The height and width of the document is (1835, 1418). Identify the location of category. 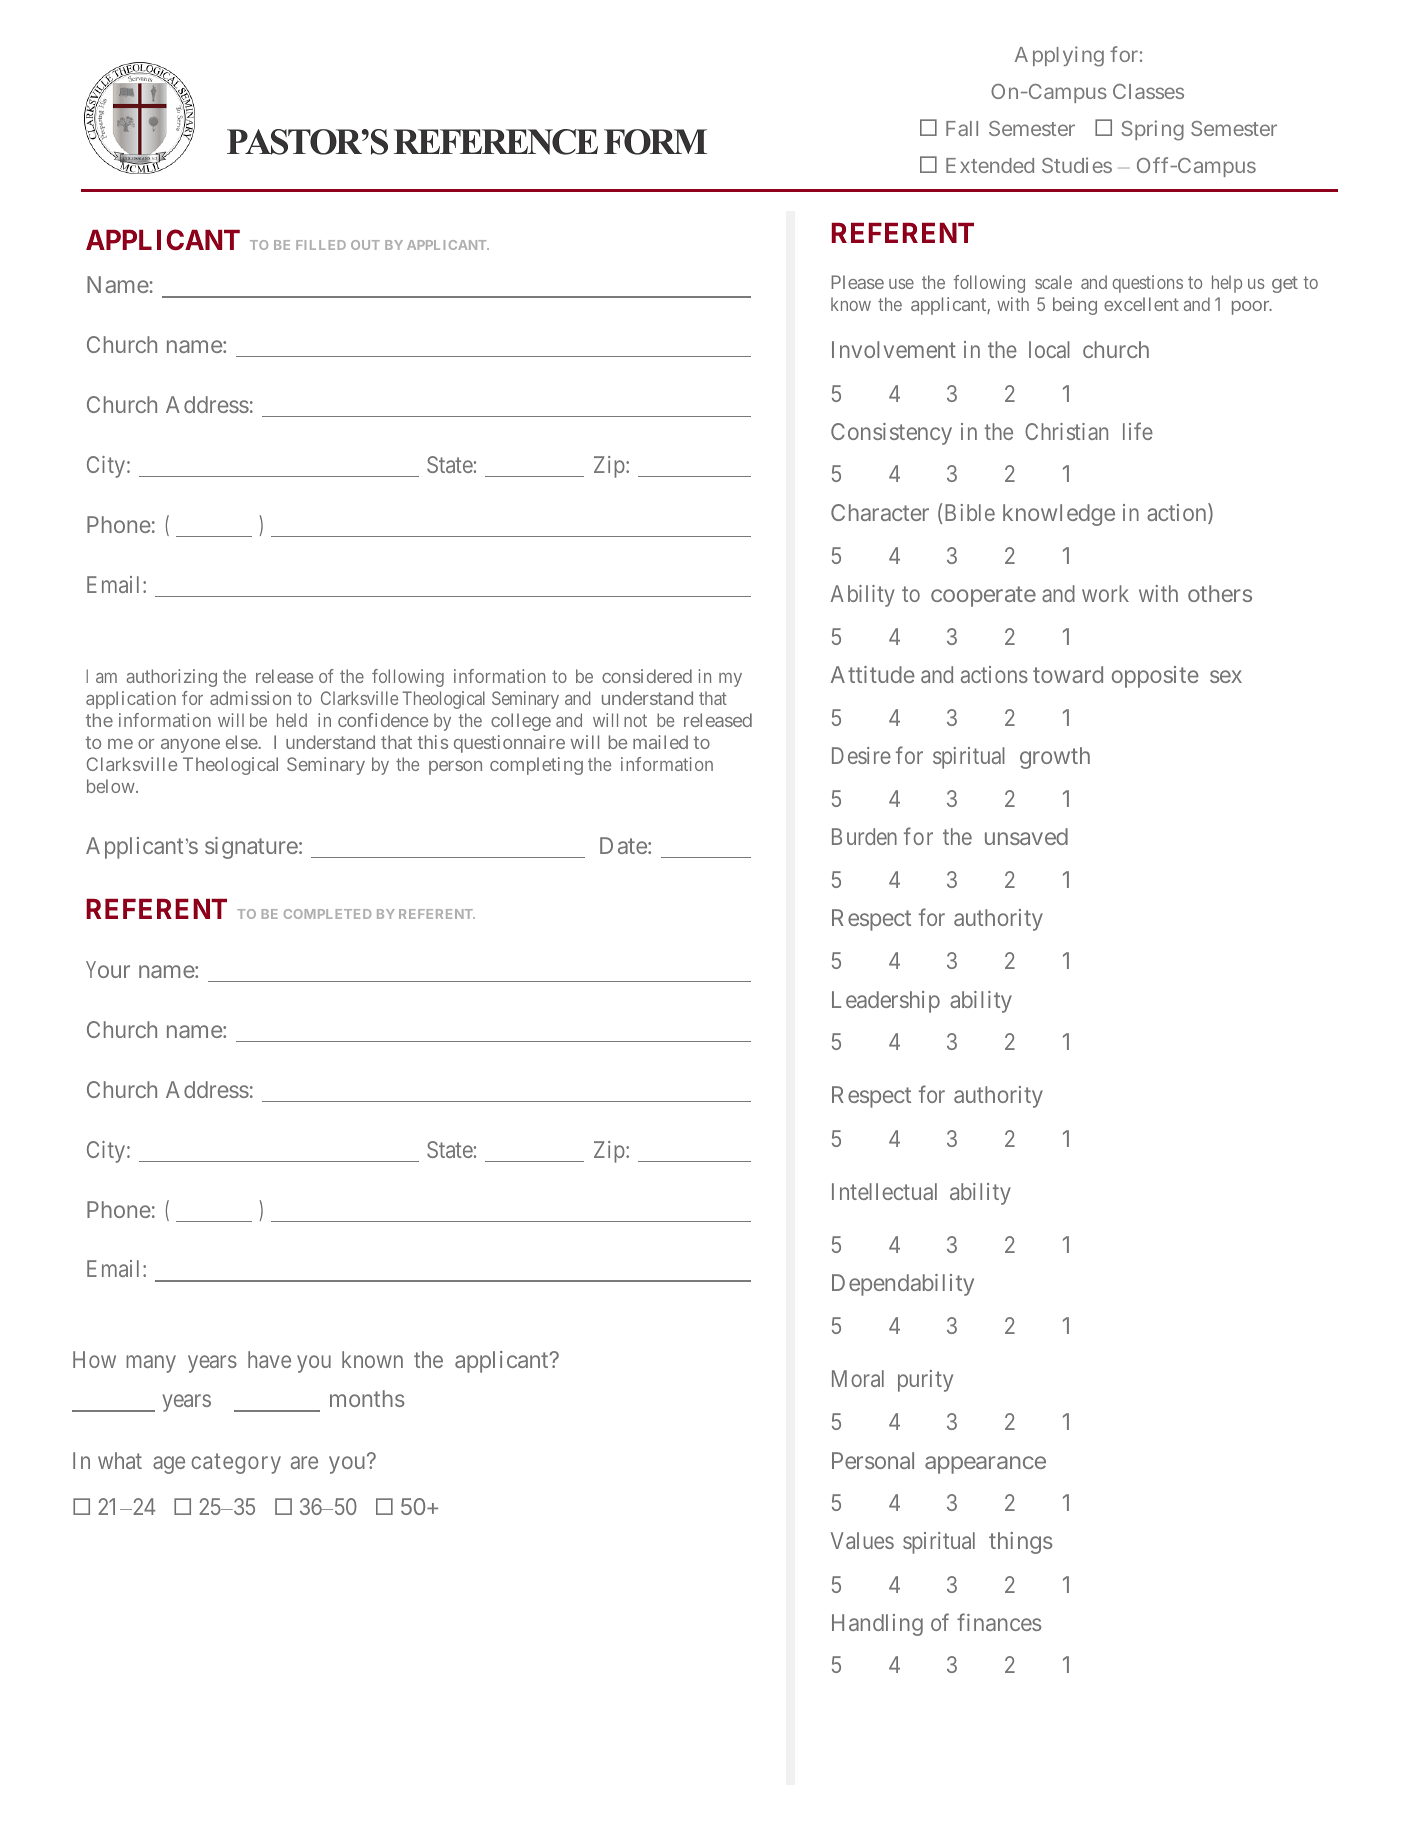
(236, 1463).
